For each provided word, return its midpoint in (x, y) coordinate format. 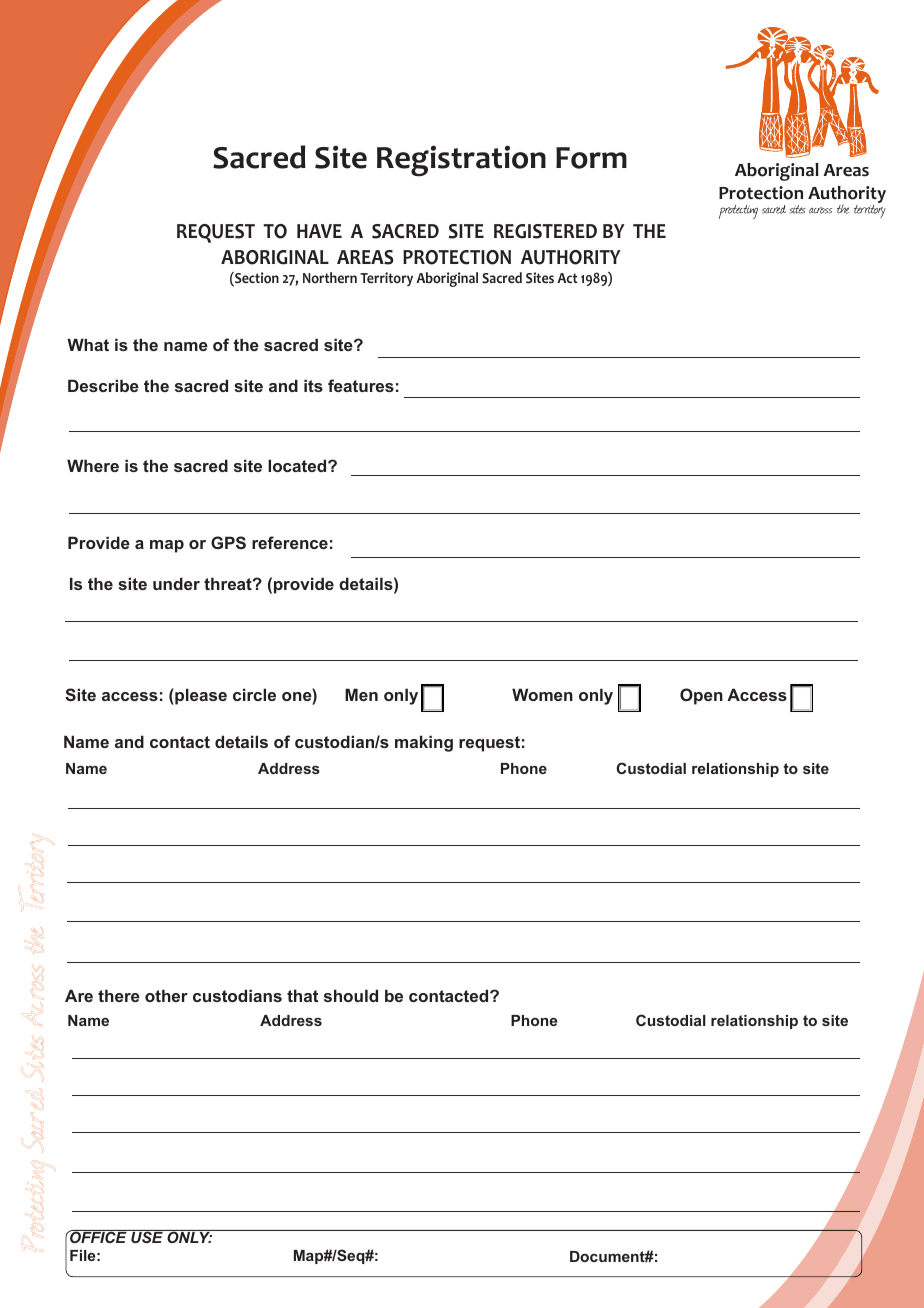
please (200, 696)
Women (542, 694)
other (166, 995)
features (361, 385)
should (351, 995)
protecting (738, 212)
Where (93, 465)
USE (147, 1236)
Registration (461, 160)
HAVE (319, 231)
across (820, 210)
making (424, 743)
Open (701, 696)
